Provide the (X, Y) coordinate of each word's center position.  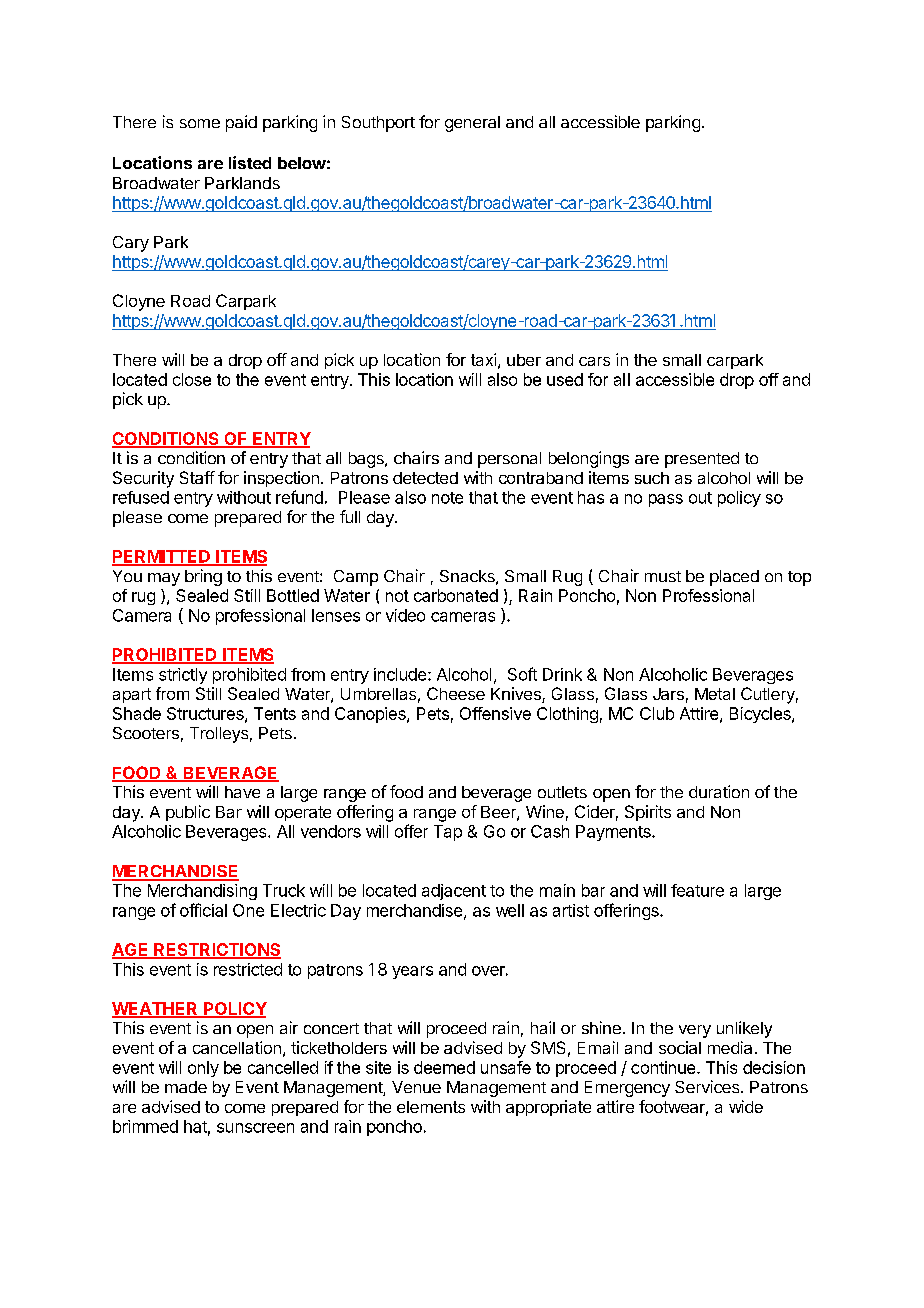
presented (702, 460)
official (203, 910)
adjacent (454, 892)
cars (594, 361)
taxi (483, 359)
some (200, 123)
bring (203, 577)
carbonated (456, 595)
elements (431, 1107)
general (472, 124)
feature (697, 890)
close (192, 379)
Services (708, 1086)
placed (734, 578)
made (186, 1087)
